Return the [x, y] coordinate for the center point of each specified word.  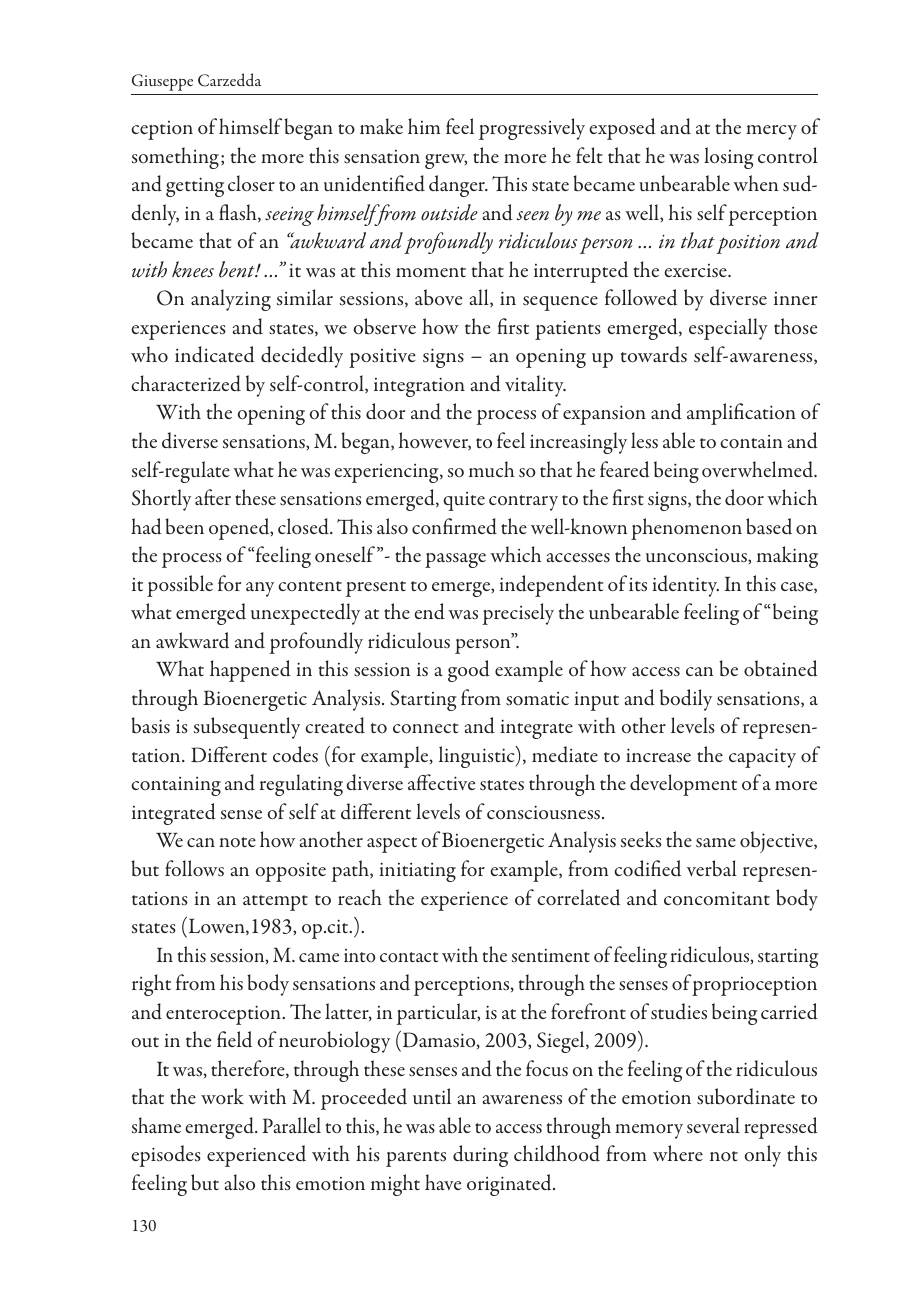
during [480, 1156]
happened [250, 671]
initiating [417, 872]
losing [728, 158]
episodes [166, 1156]
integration [419, 387]
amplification [741, 414]
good [469, 671]
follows [194, 868]
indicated [215, 354]
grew [446, 161]
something [175, 158]
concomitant [717, 898]
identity [685, 586]
